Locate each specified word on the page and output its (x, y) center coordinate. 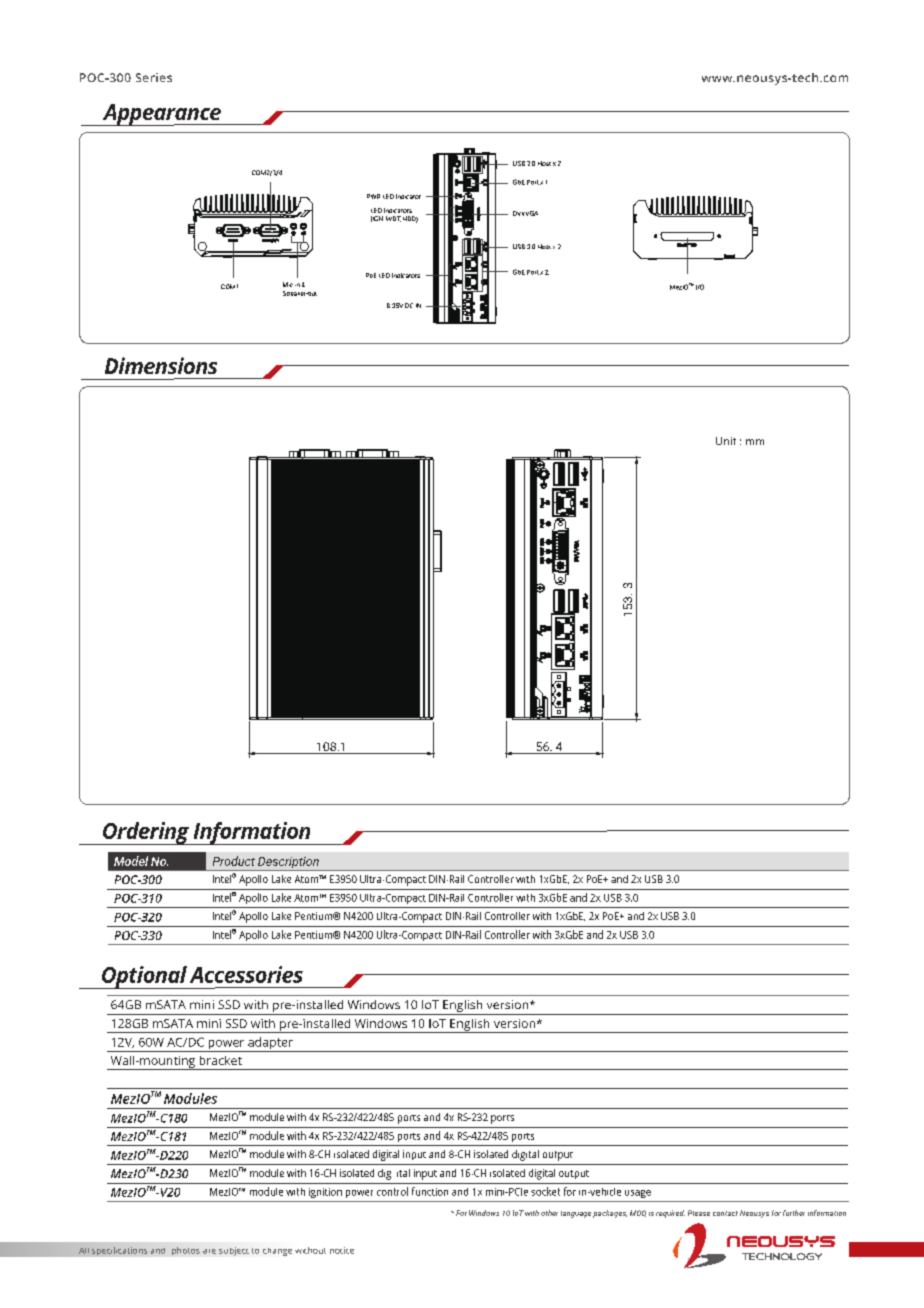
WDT (393, 219)
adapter (270, 1044)
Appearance (161, 115)
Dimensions (161, 365)
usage (638, 1194)
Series (154, 77)
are (209, 1251)
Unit (726, 441)
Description (288, 864)
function (430, 1191)
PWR (373, 196)
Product (234, 861)
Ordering (146, 833)
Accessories (246, 974)
